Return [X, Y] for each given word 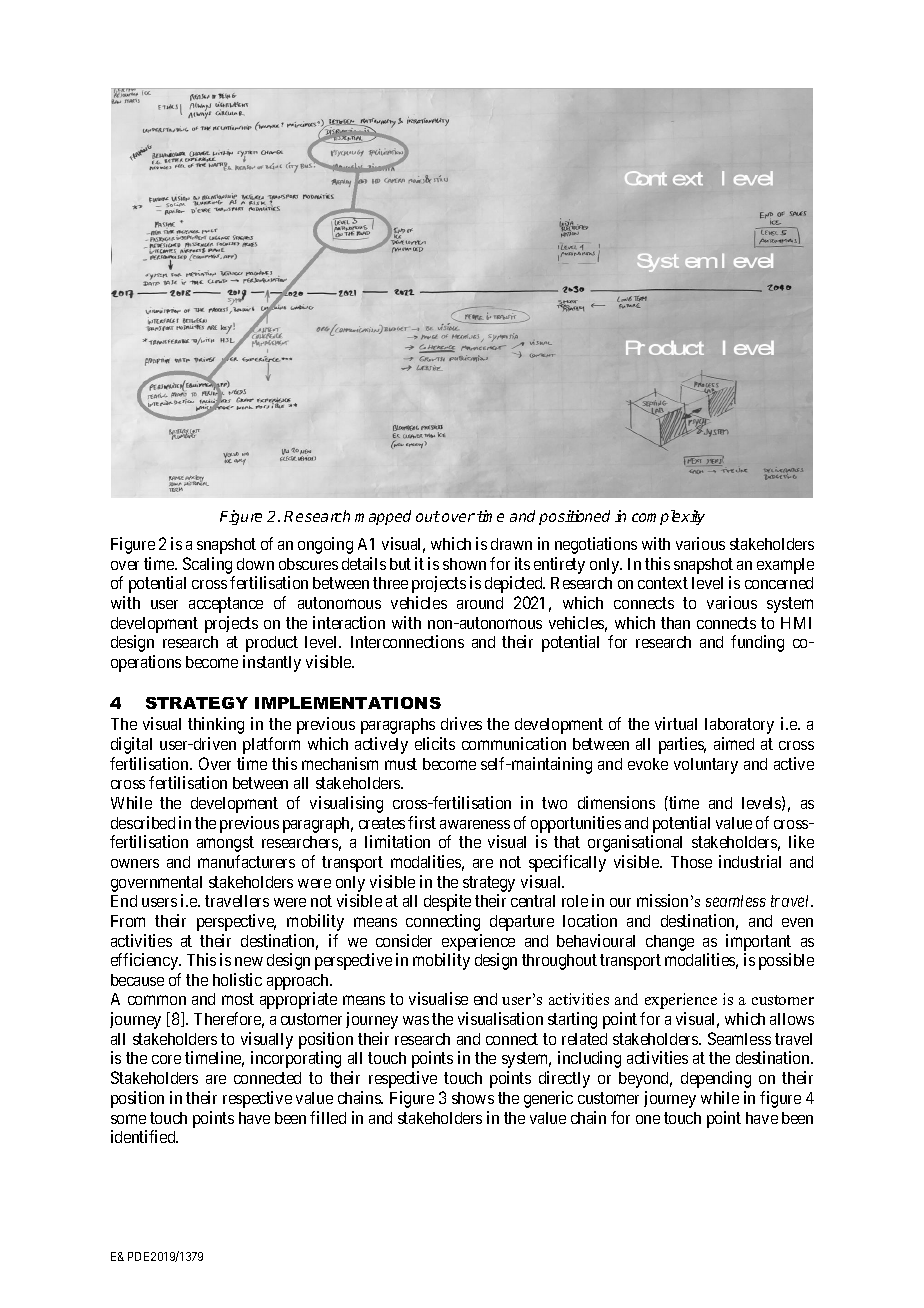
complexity [668, 517]
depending [716, 1079]
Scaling [207, 565]
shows [473, 1098]
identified [144, 1136]
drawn [511, 544]
